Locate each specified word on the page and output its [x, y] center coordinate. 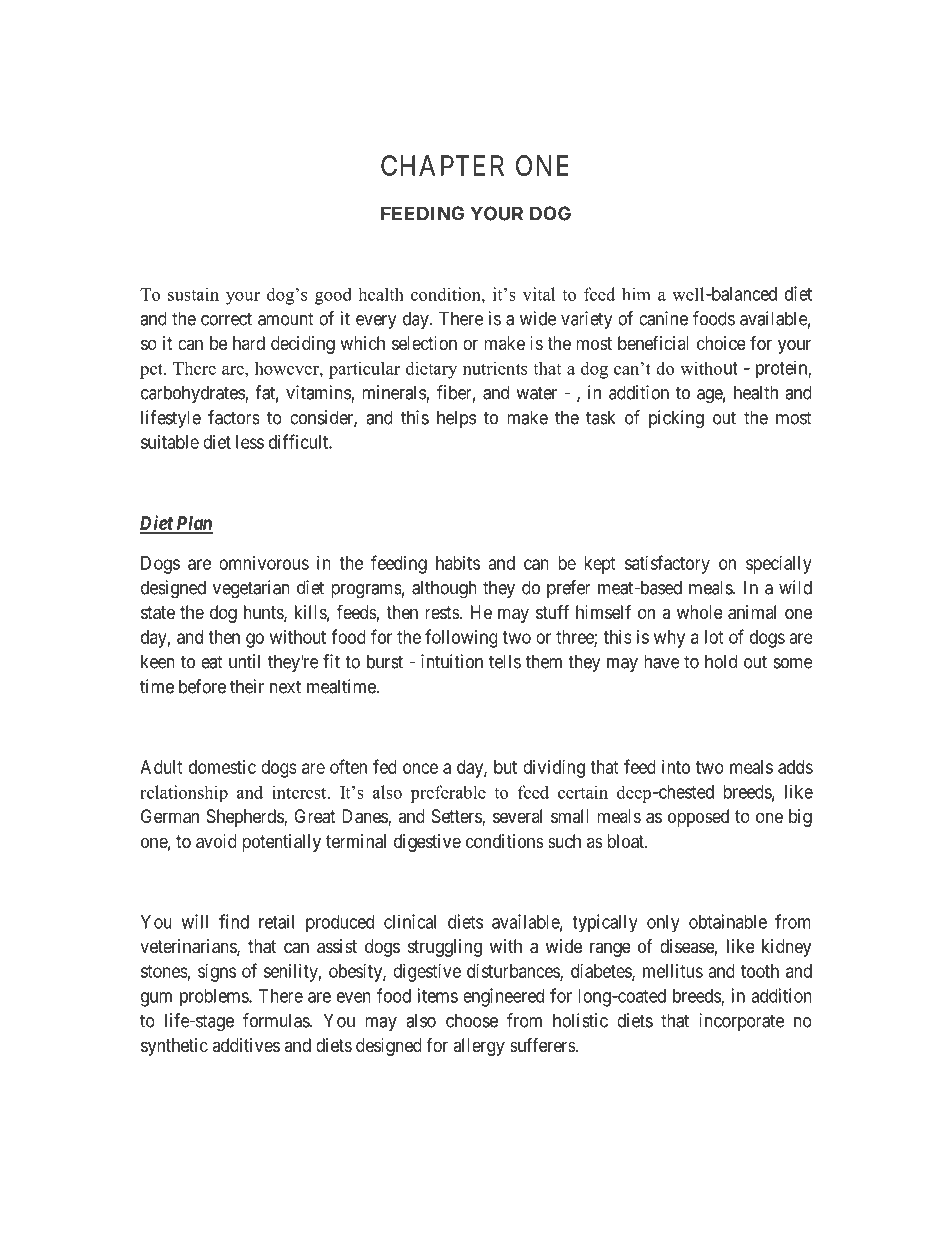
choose [472, 1020]
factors [234, 417]
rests [442, 612]
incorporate [742, 1022]
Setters [457, 817]
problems [215, 998]
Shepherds [246, 818]
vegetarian [251, 589]
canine [663, 318]
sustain [193, 294]
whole [700, 612]
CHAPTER [442, 165]
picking [676, 419]
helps [456, 419]
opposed [698, 818]
